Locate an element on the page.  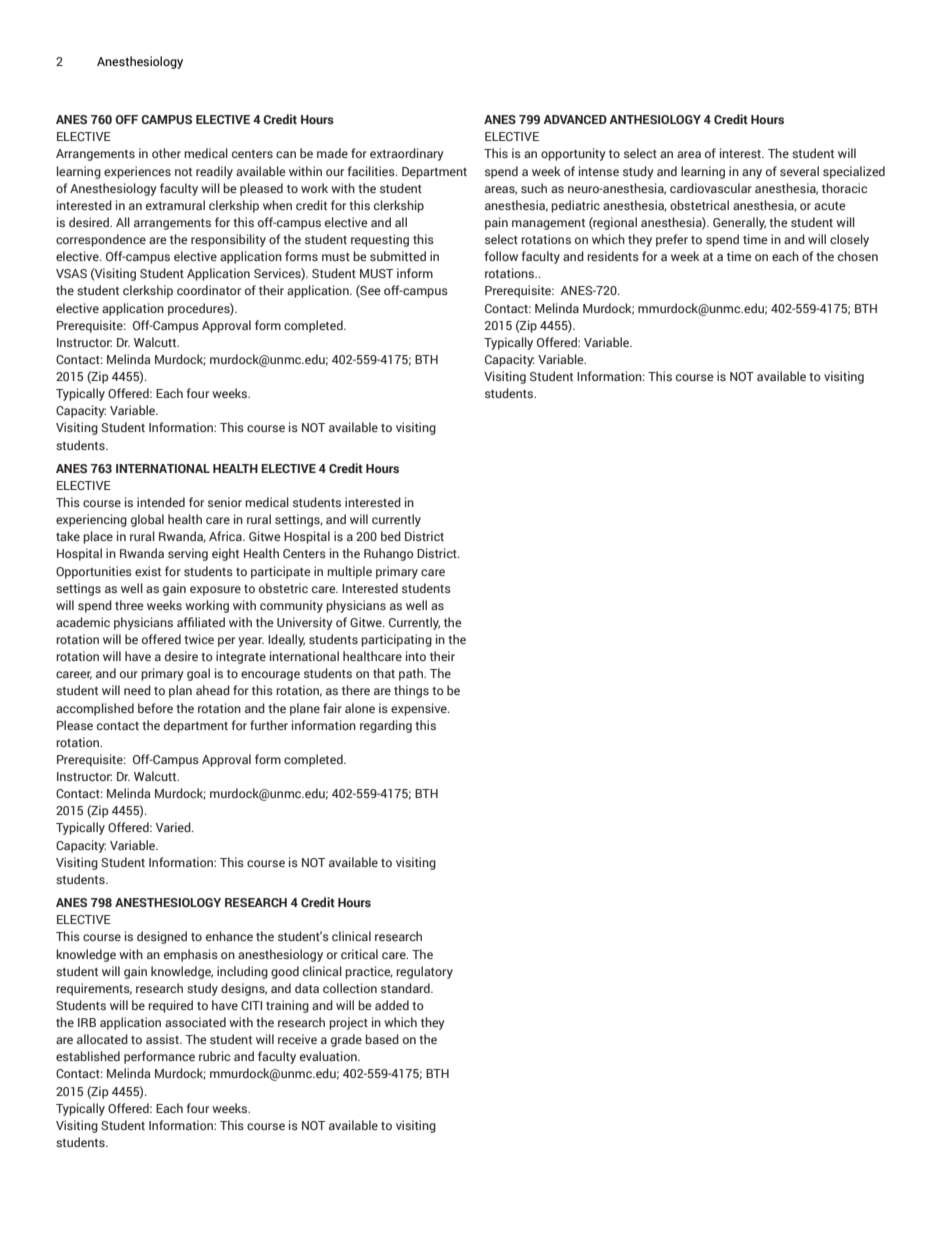
intended is located at coordinates (161, 502).
